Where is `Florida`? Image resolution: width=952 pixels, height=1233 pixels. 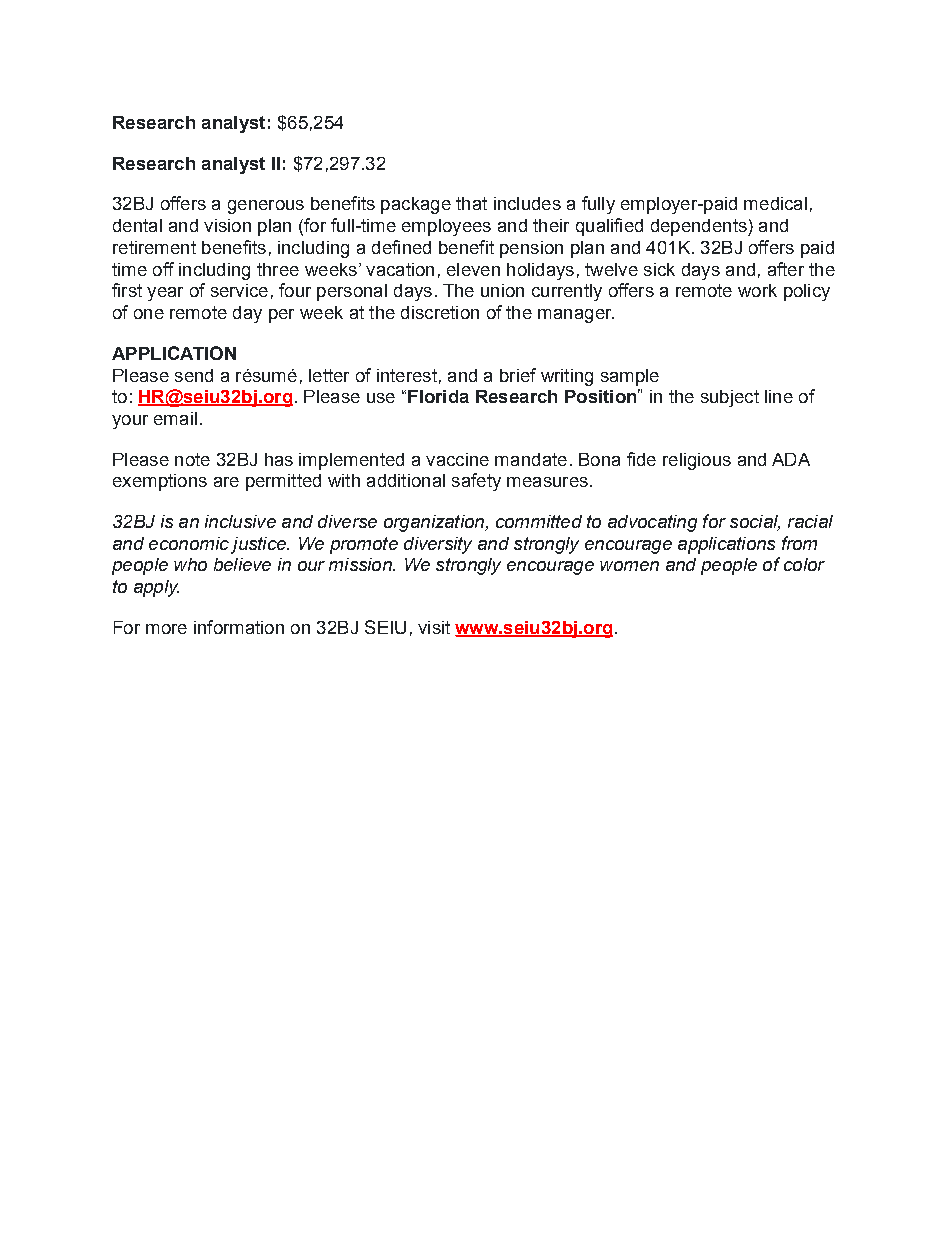 Florida is located at coordinates (438, 396).
